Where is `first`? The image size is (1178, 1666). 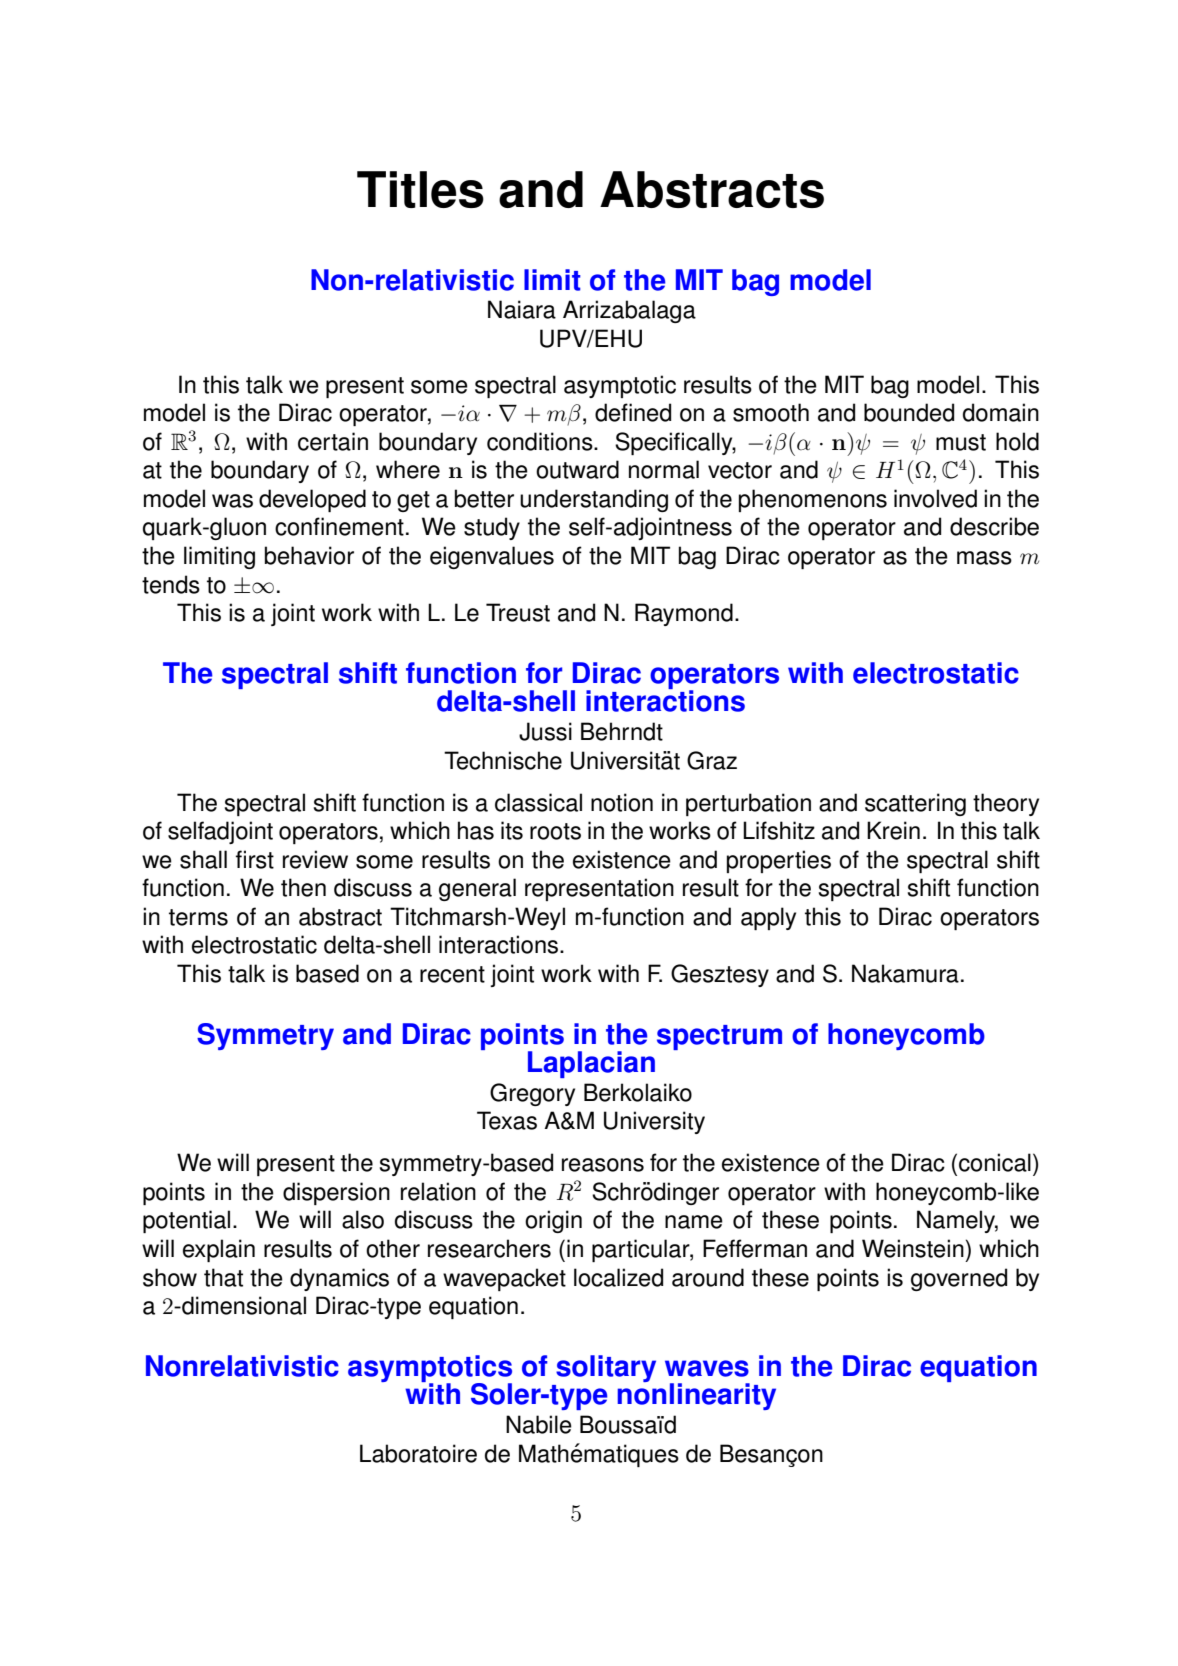
first is located at coordinates (255, 859).
